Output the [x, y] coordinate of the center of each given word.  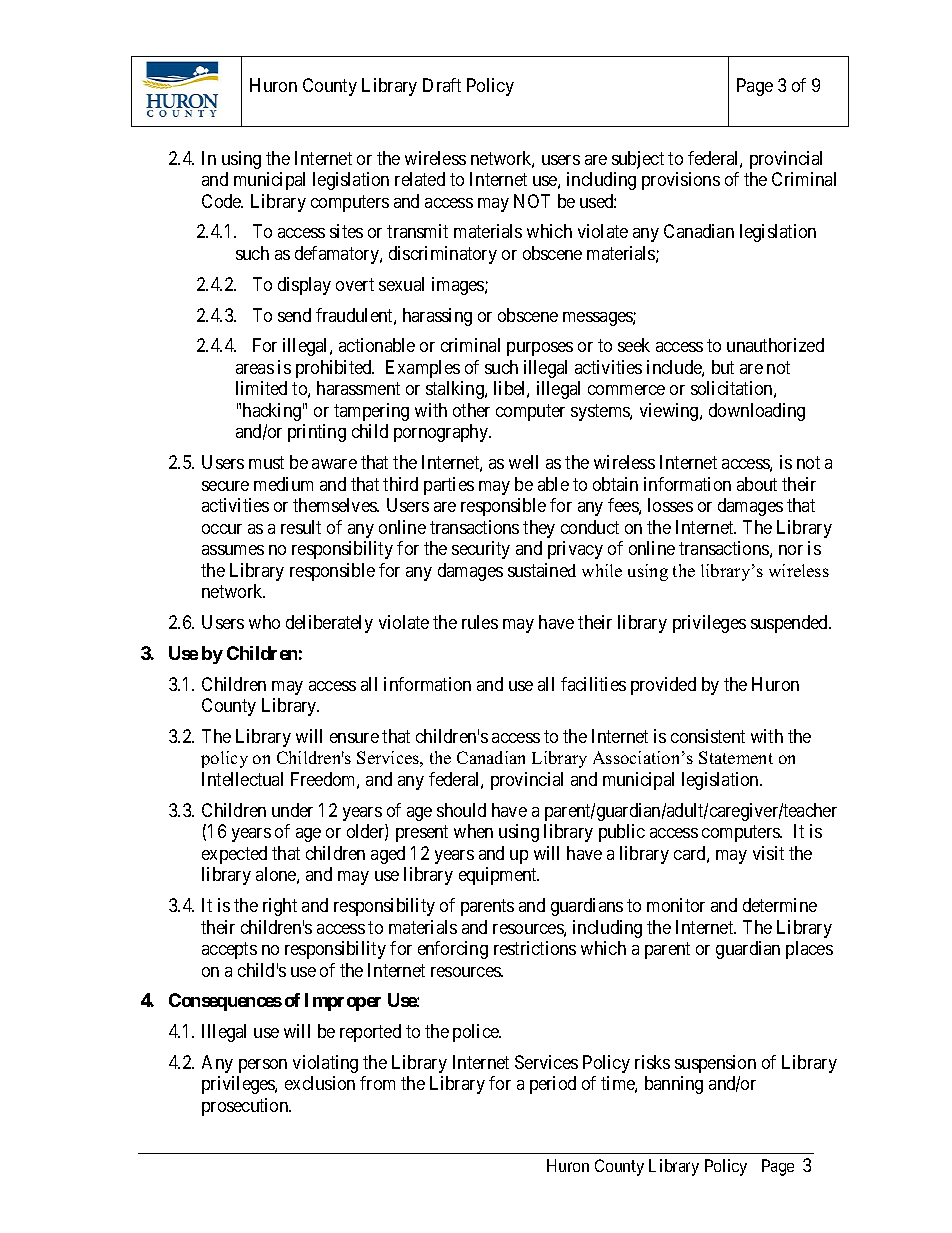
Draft [442, 85]
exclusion [320, 1083]
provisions [681, 181]
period [553, 1085]
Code [222, 201]
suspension [715, 1064]
